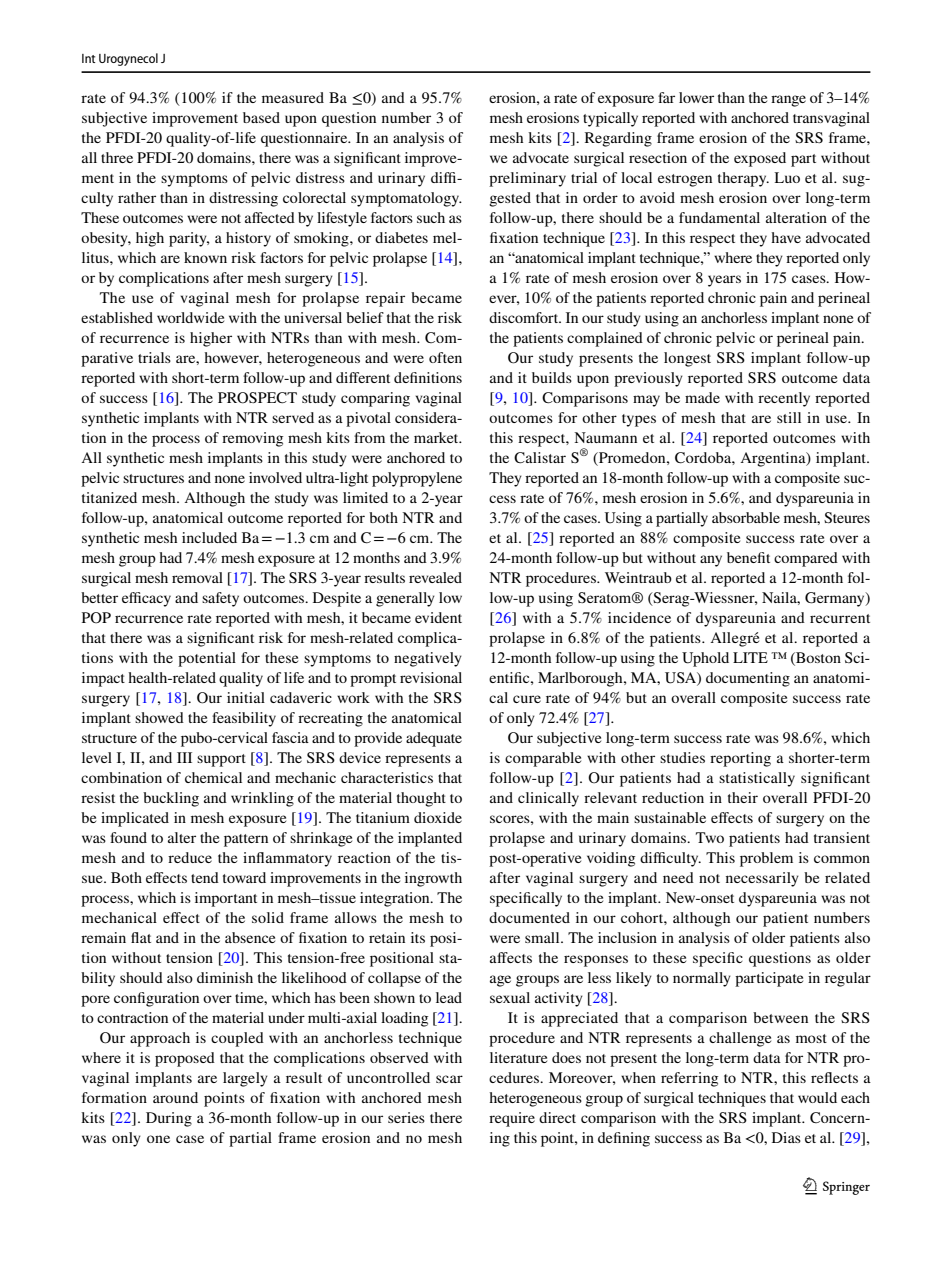 This screenshot has width=952, height=1265. I want to click on safety, so click(220, 599).
